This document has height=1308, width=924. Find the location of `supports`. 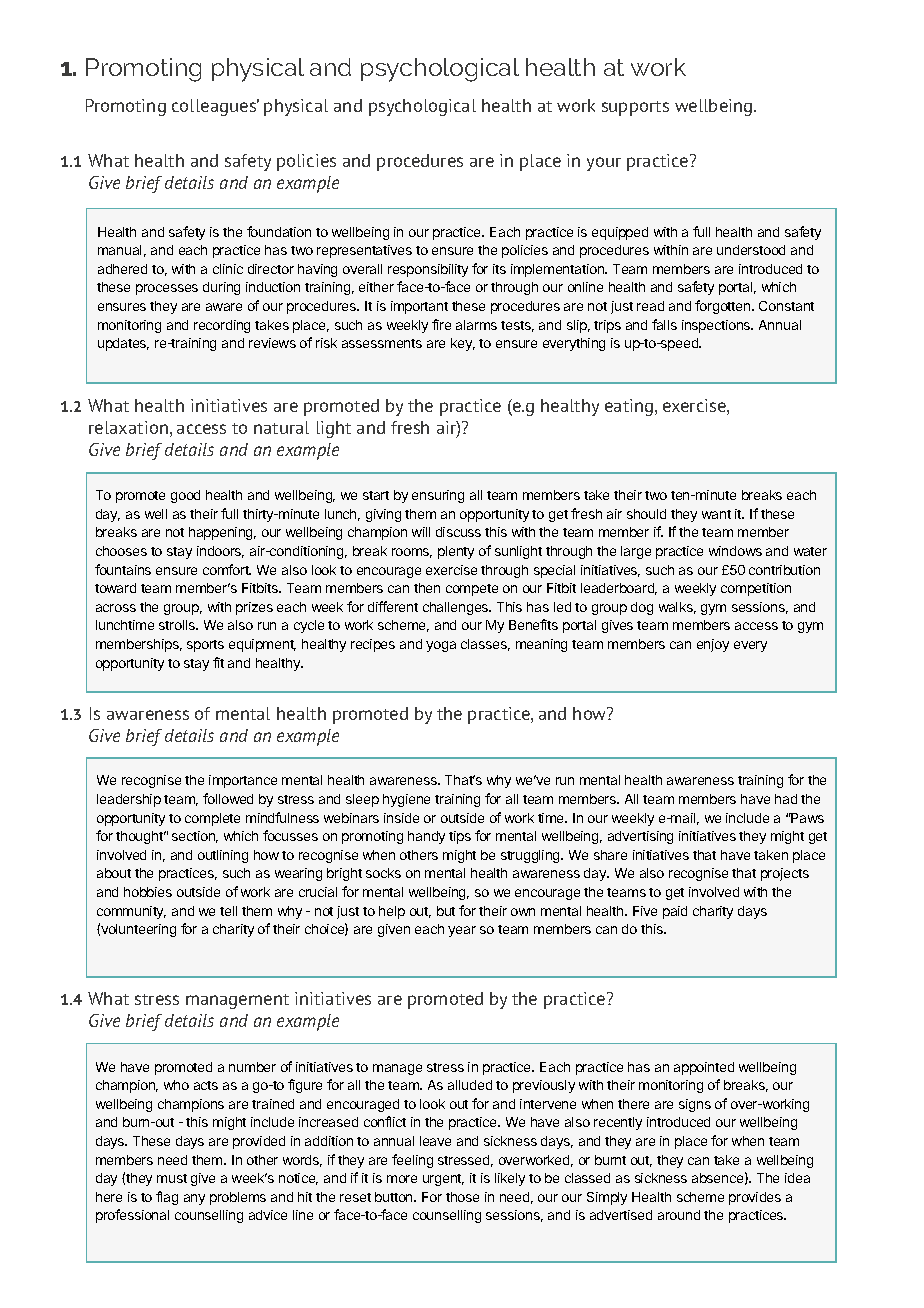

supports is located at coordinates (635, 108).
